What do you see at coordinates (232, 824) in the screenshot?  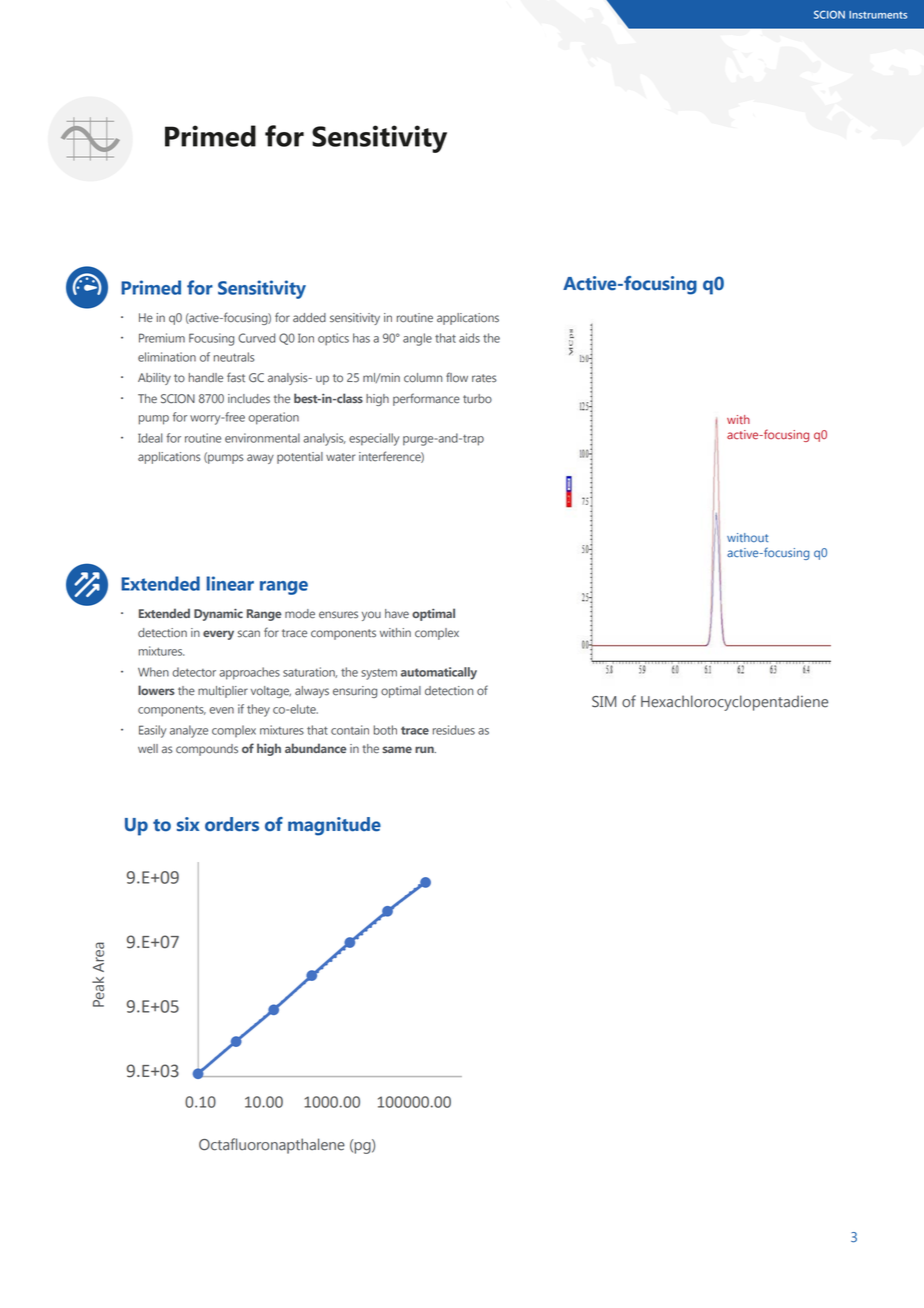 I see `orders` at bounding box center [232, 824].
